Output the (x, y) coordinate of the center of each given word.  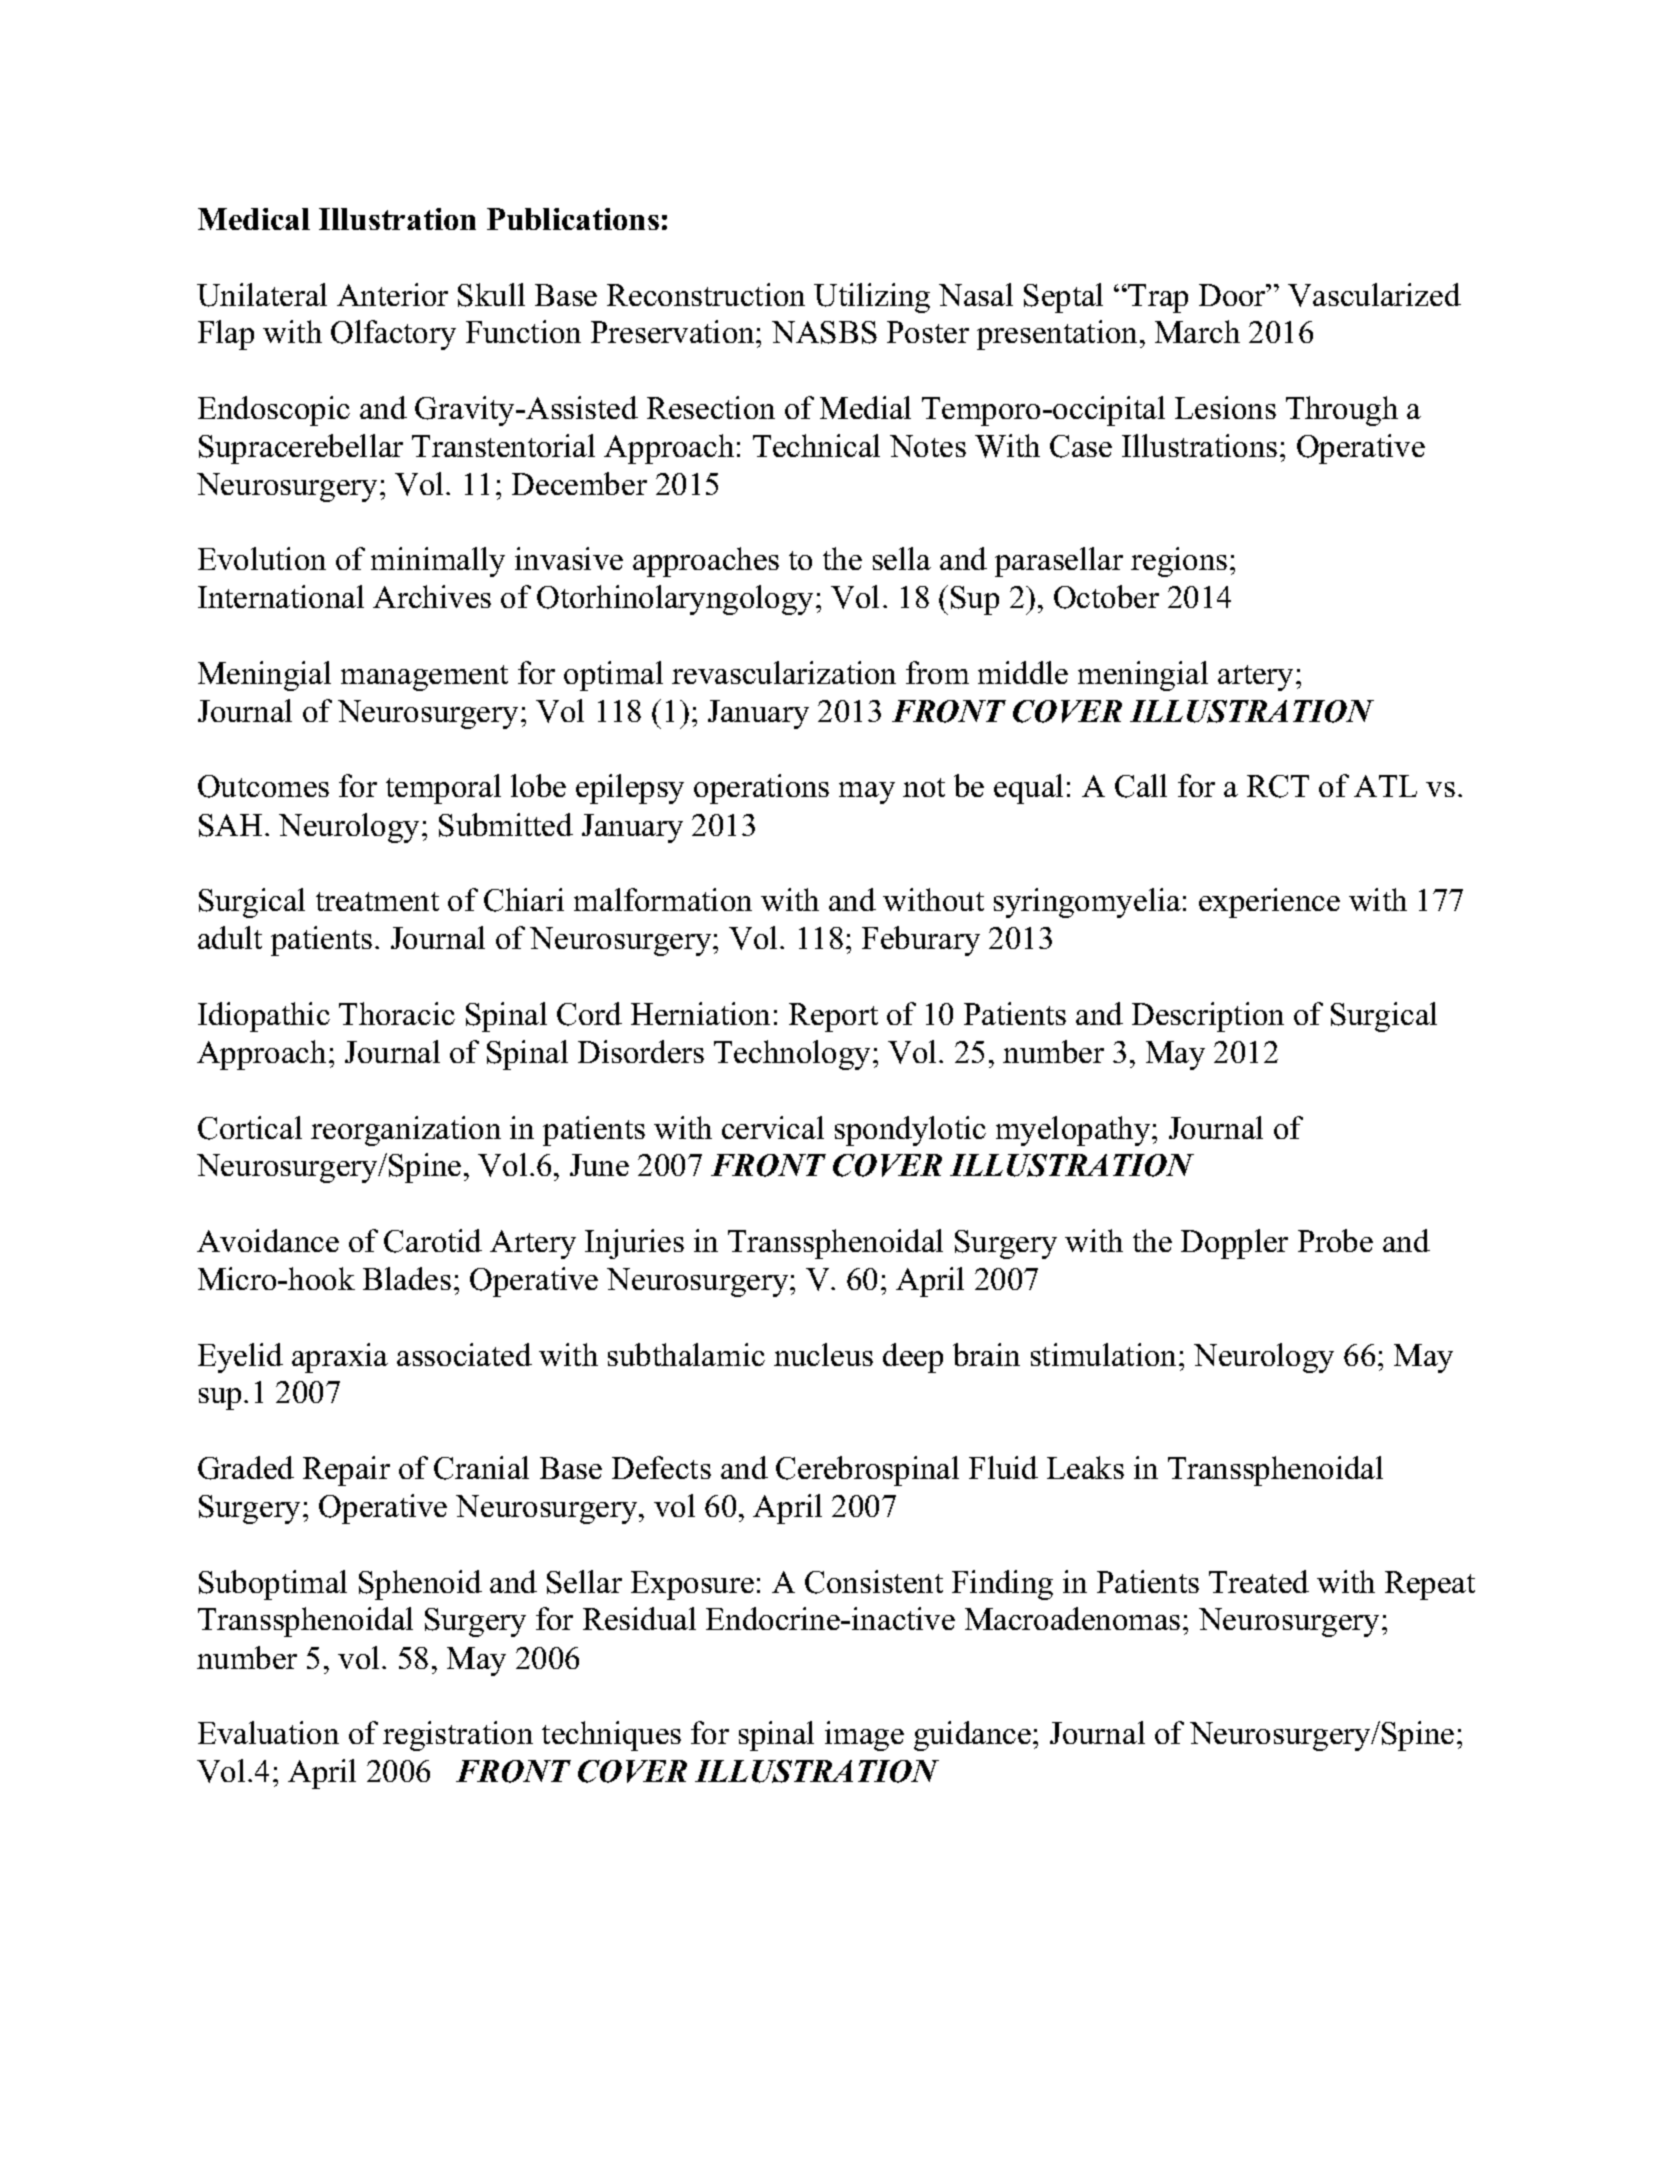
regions (1179, 562)
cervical (773, 1127)
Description (1208, 1017)
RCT (1278, 786)
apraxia (340, 1358)
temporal (443, 789)
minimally (438, 562)
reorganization (406, 1131)
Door (1234, 295)
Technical (816, 445)
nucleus (823, 1354)
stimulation (1105, 1354)
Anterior (392, 294)
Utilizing (872, 298)
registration (458, 1736)
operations (761, 789)
